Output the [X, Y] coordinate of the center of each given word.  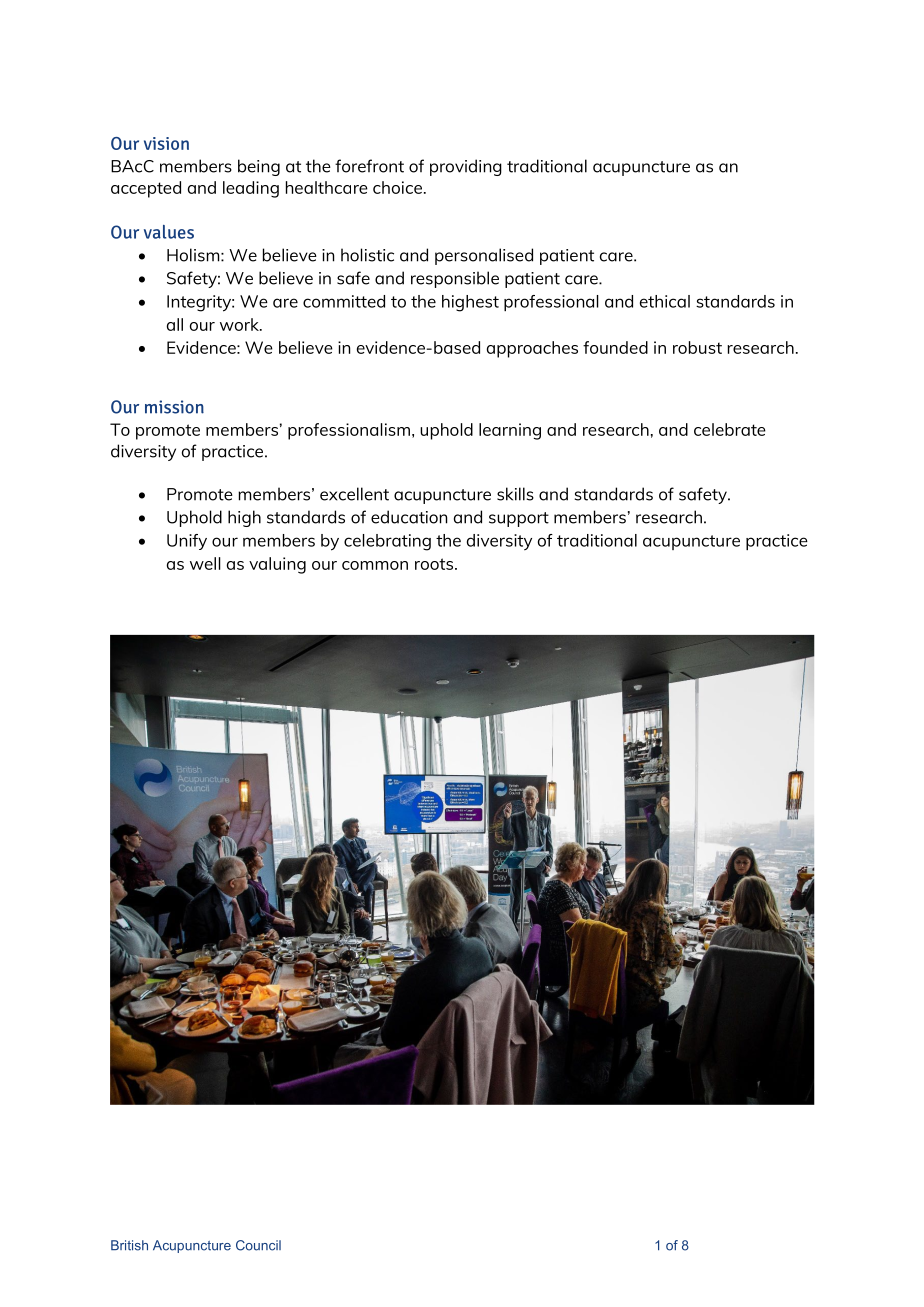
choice [397, 187]
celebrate [730, 429]
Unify [187, 542]
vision [166, 143]
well [205, 563]
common [375, 565]
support [519, 519]
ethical [665, 301]
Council [258, 1245]
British [129, 1245]
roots [435, 564]
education [409, 517]
